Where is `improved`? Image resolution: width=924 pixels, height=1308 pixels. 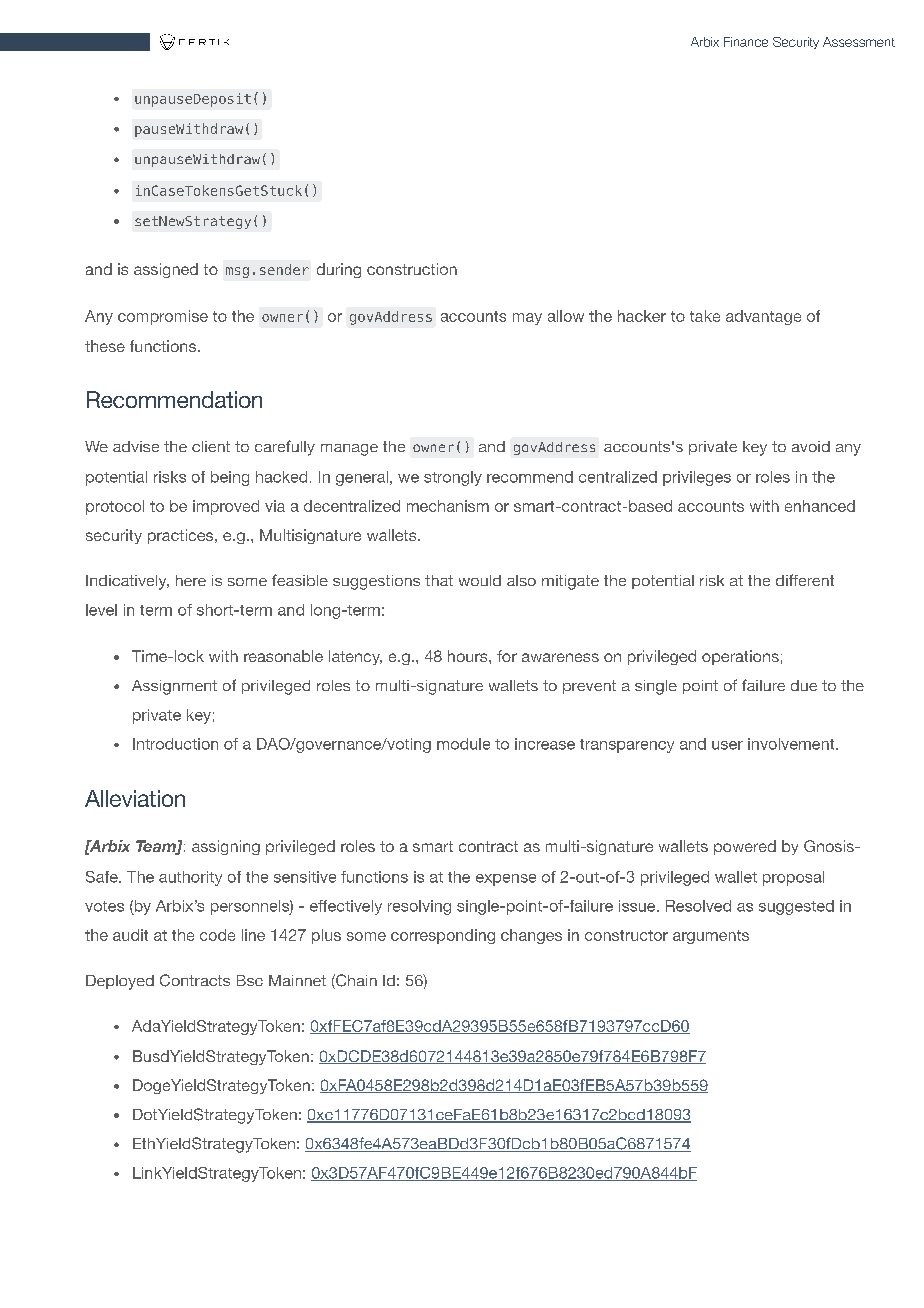 improved is located at coordinates (226, 507).
